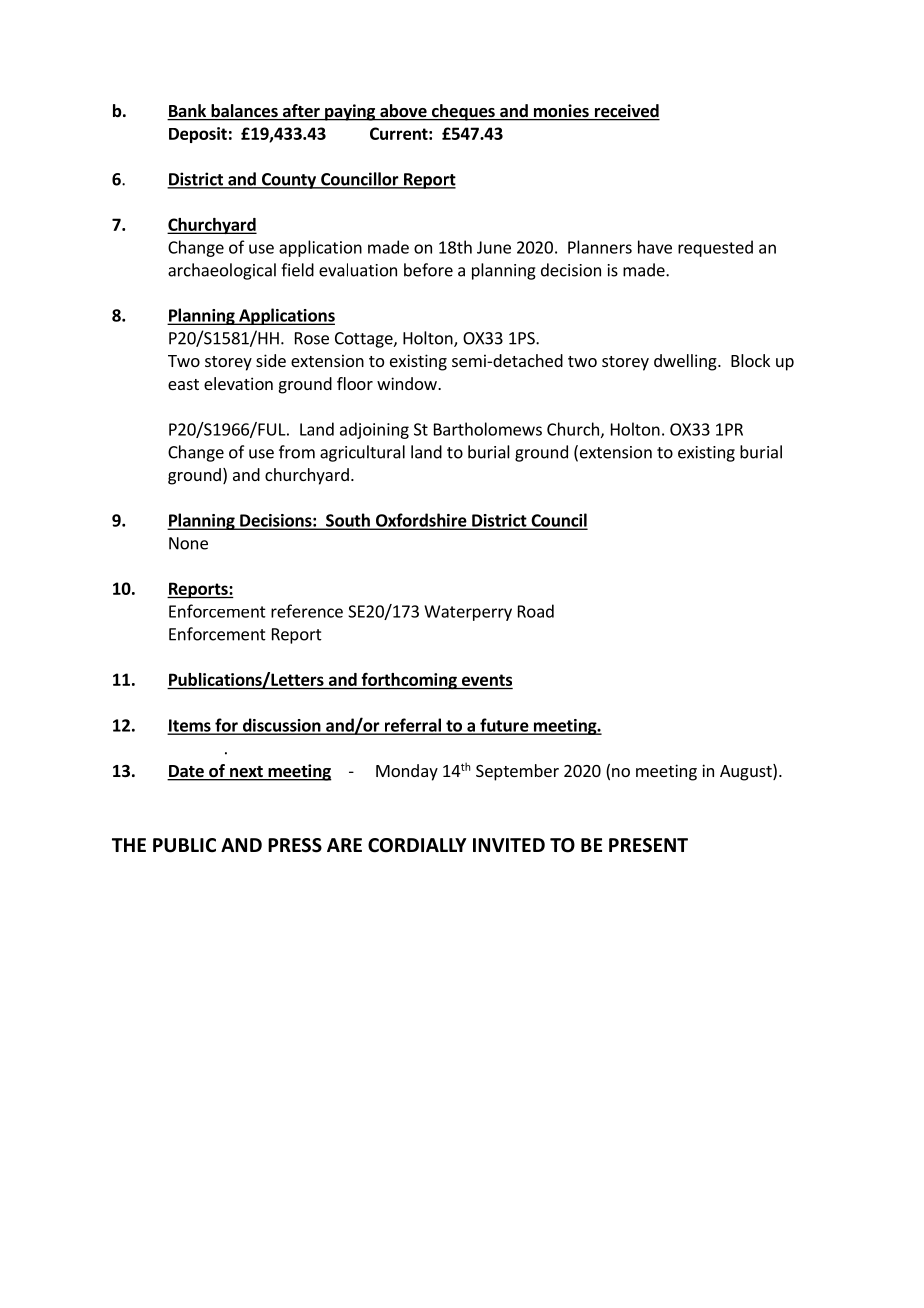 The image size is (924, 1308). I want to click on Road, so click(536, 611).
